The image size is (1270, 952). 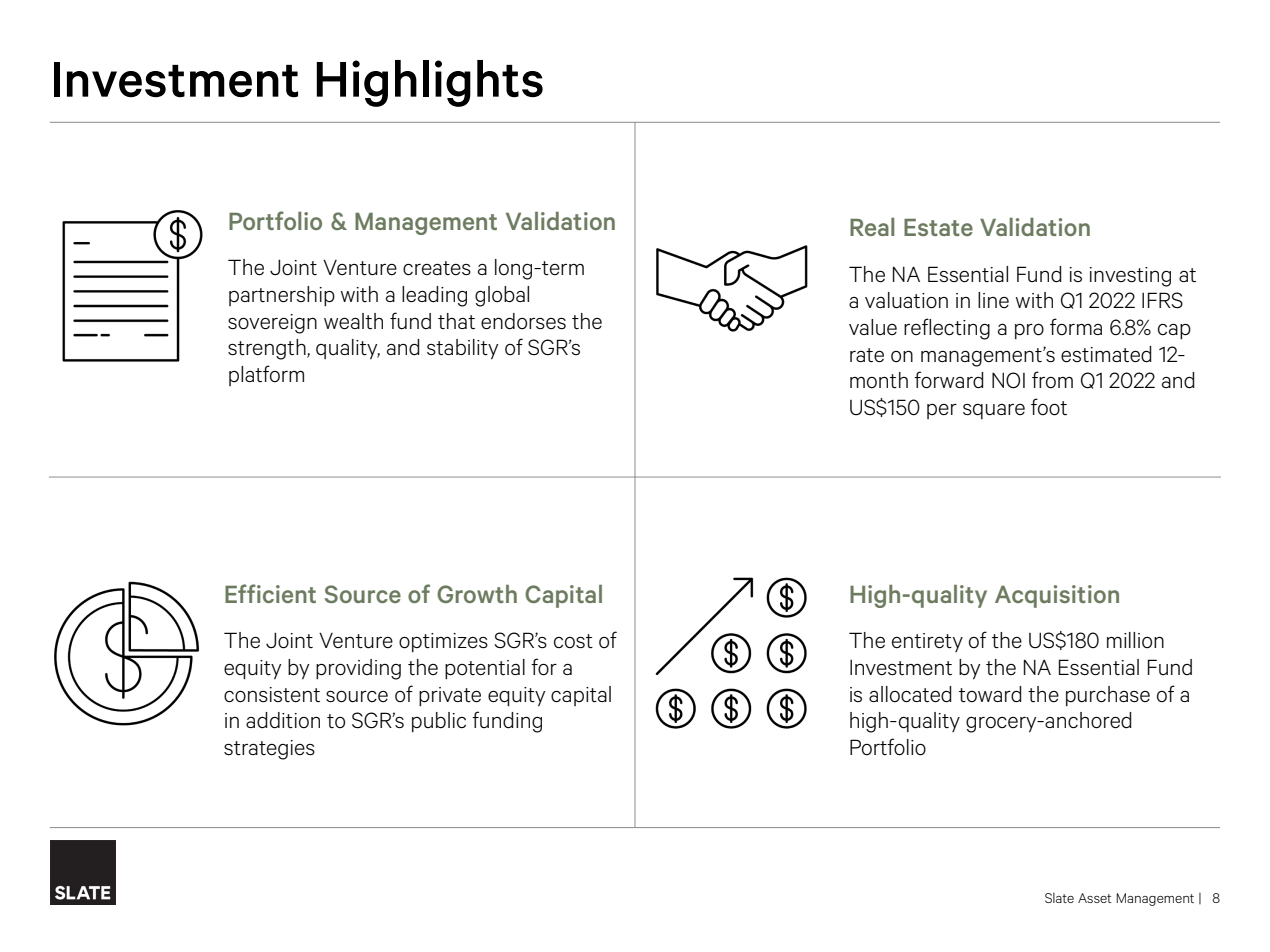 I want to click on Growth, so click(x=477, y=594).
